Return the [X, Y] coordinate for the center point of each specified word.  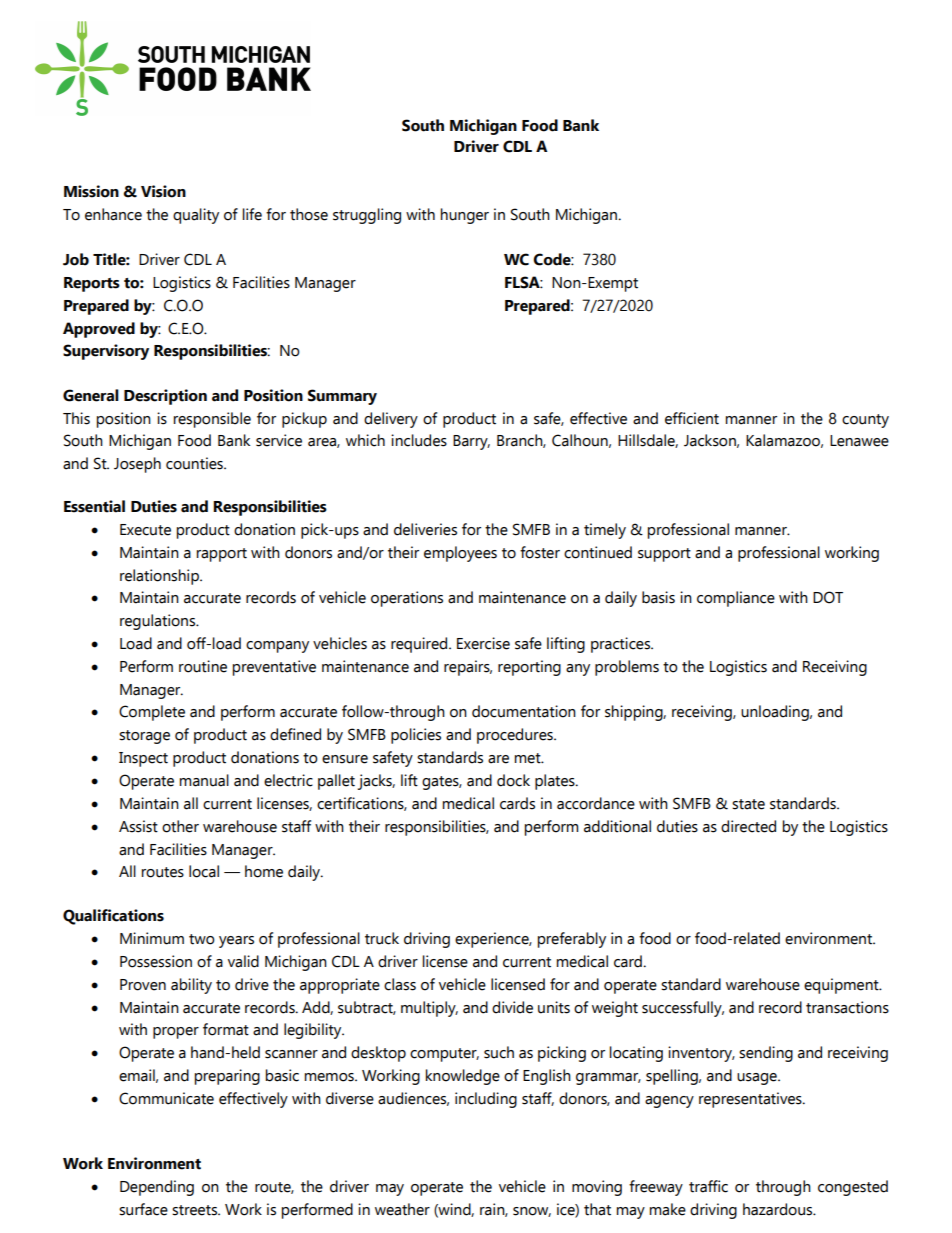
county [865, 421]
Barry [471, 442]
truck [382, 938]
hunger [465, 216]
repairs [468, 668]
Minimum [152, 938]
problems [627, 668]
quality [196, 216]
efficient [692, 418]
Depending [157, 1188]
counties [195, 463]
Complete [152, 713]
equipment [842, 986]
